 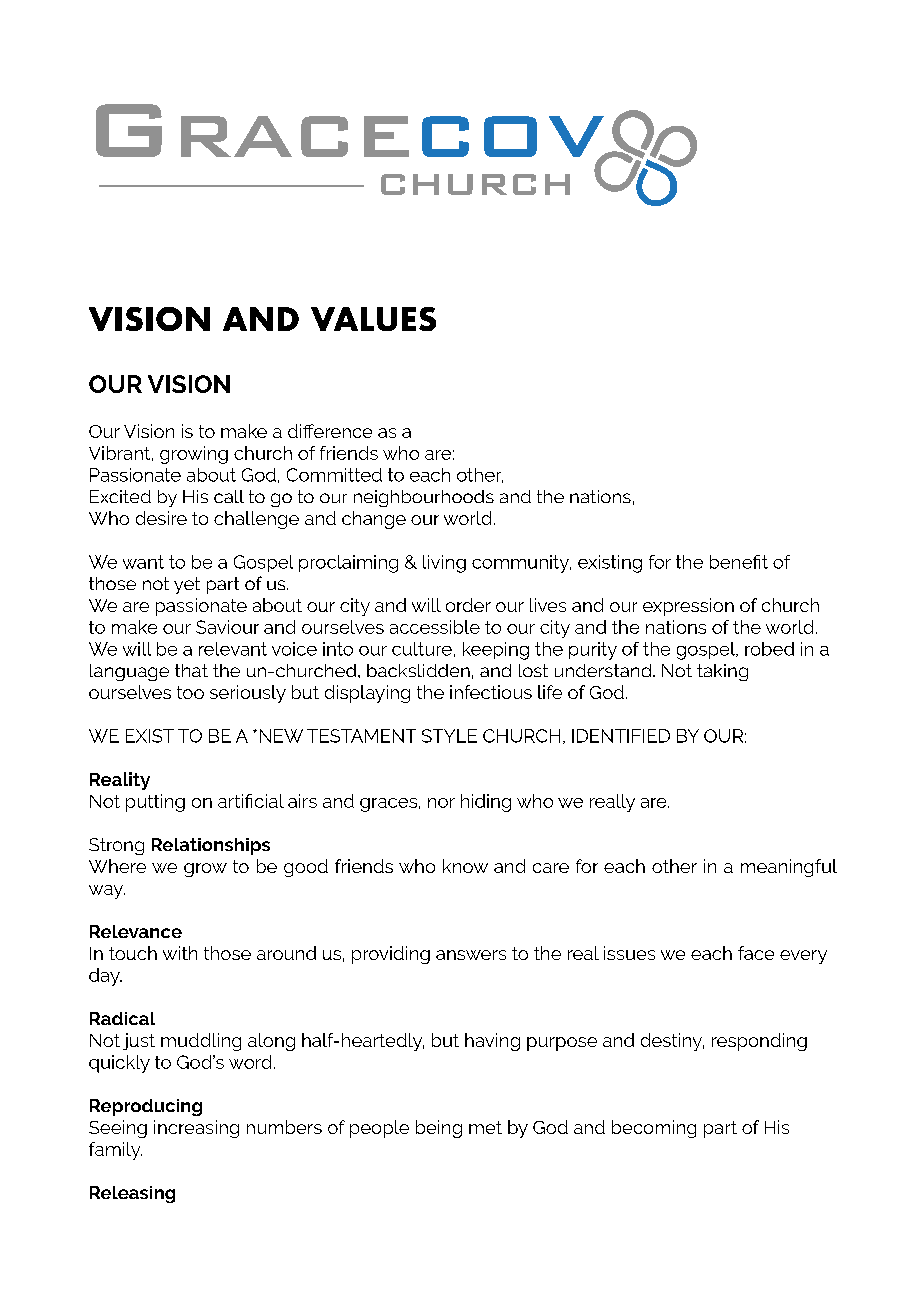 What do you see at coordinates (373, 319) in the image?
I see `VALUES` at bounding box center [373, 319].
